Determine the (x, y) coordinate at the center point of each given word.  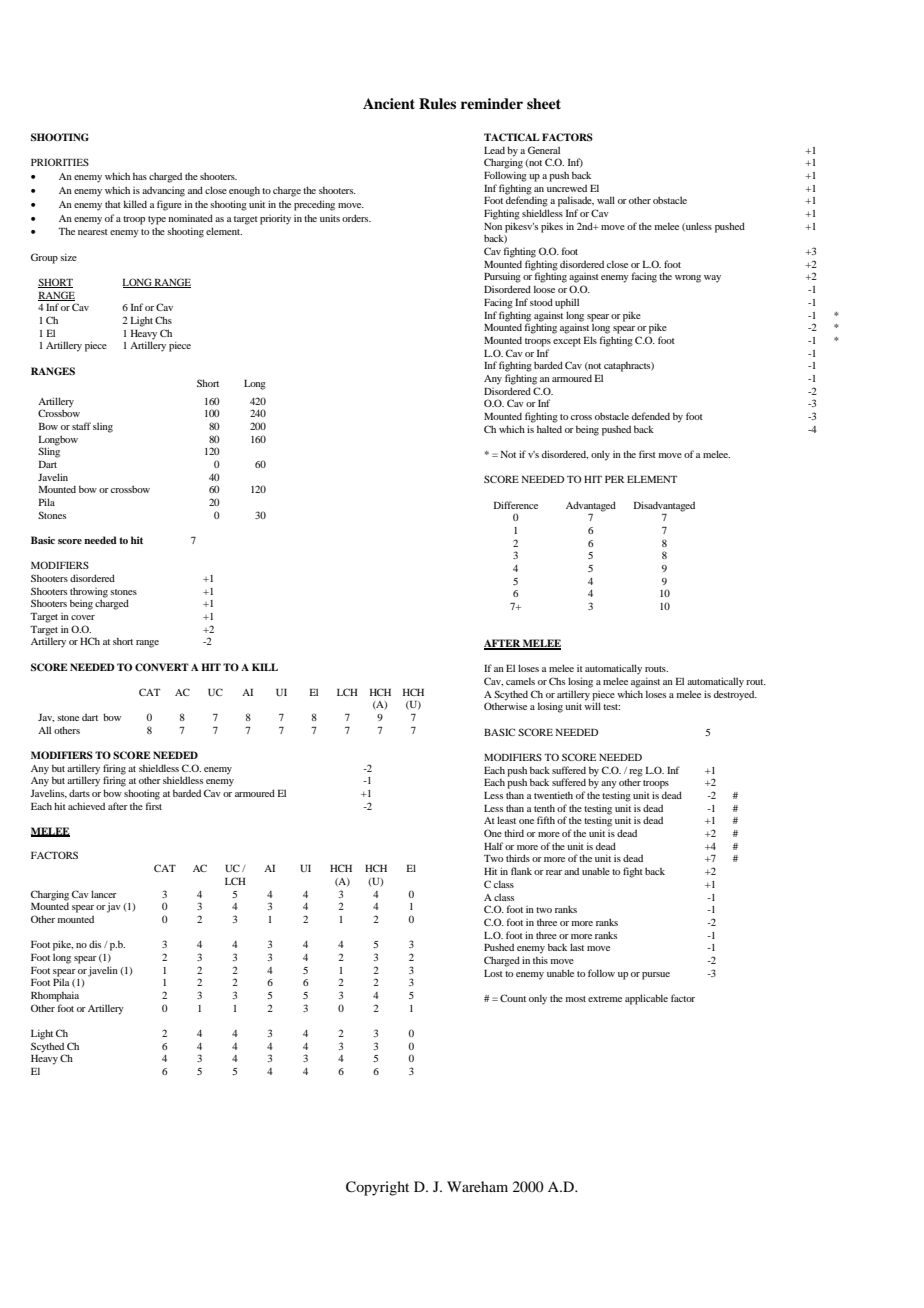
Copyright (377, 1188)
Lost (493, 973)
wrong (688, 279)
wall (606, 200)
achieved (86, 806)
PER (614, 479)
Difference (516, 505)
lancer (104, 894)
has (140, 176)
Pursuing (502, 277)
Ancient (389, 103)
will (592, 706)
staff (81, 426)
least (506, 820)
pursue (656, 976)
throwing (89, 593)
